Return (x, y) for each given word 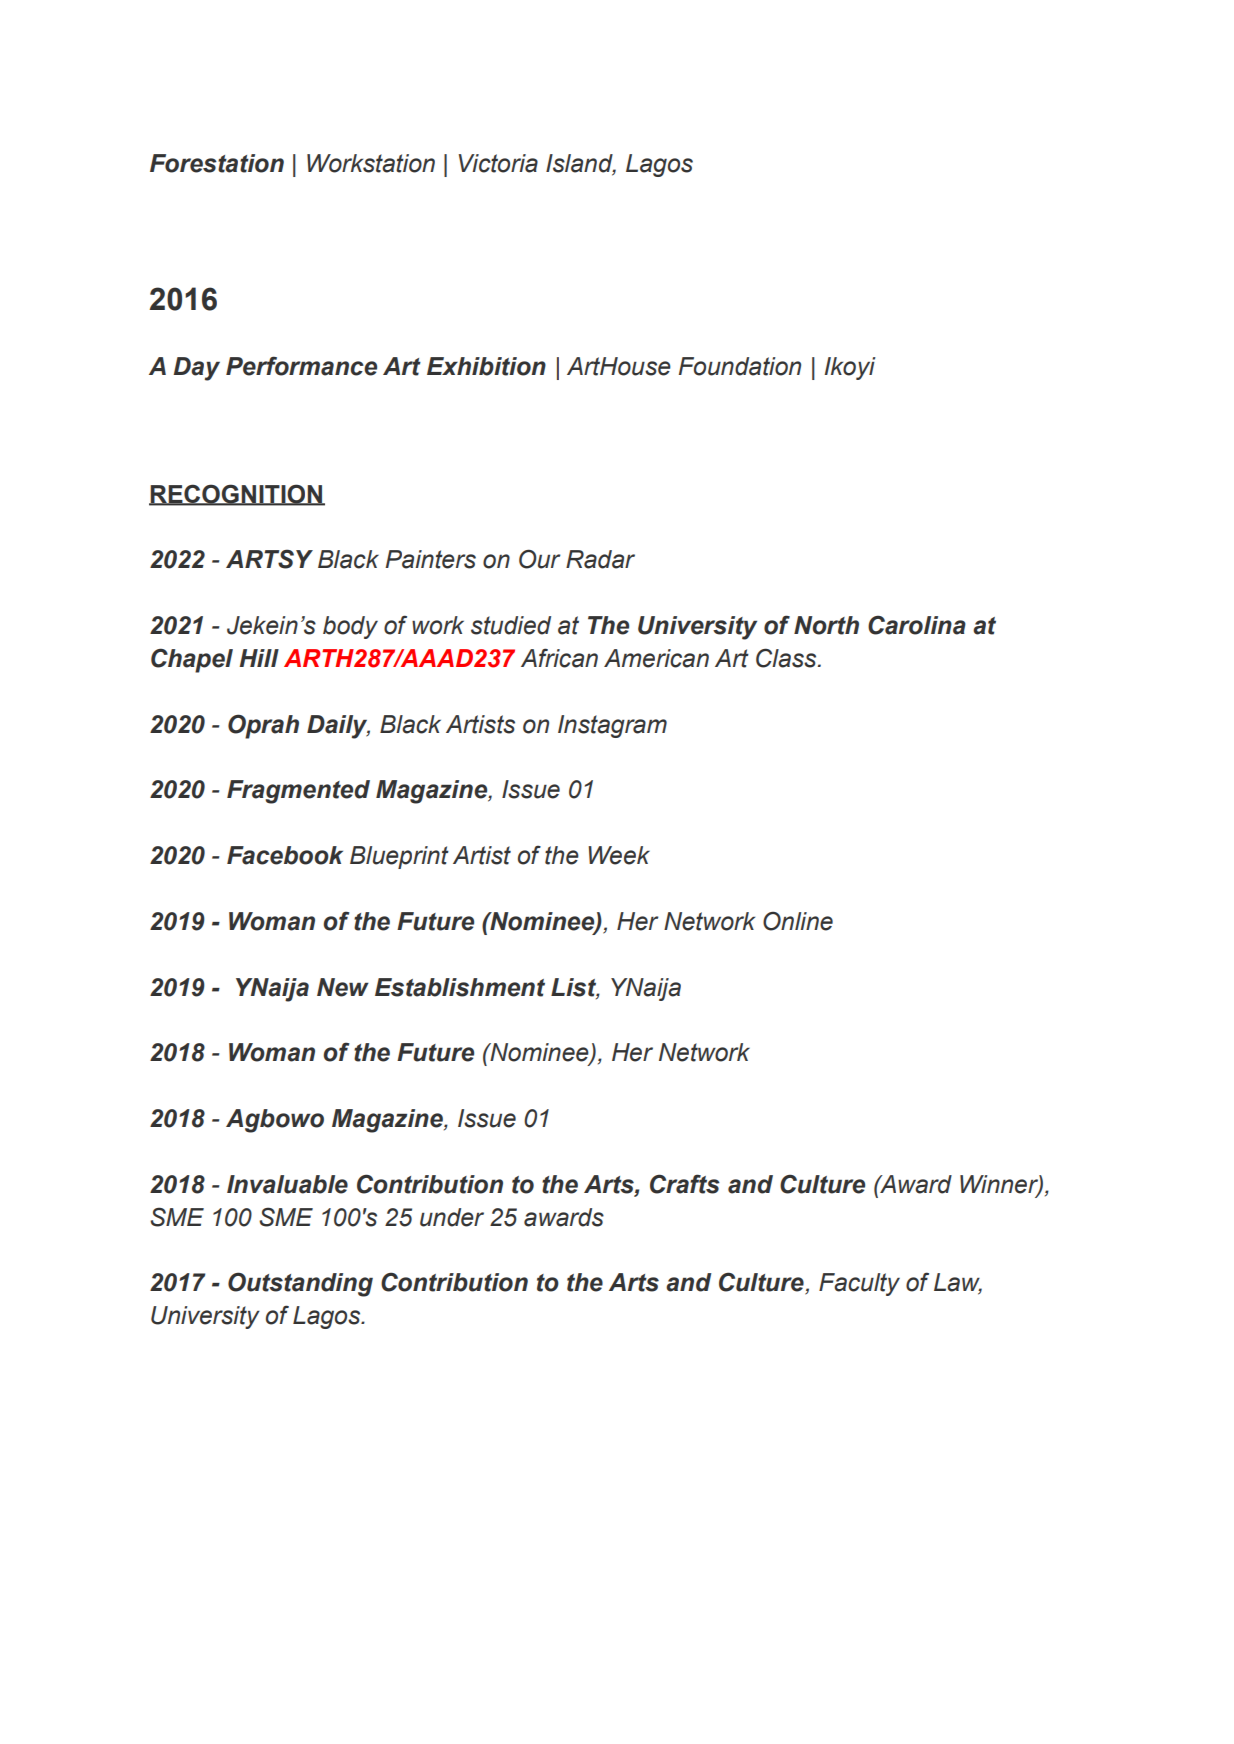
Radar (600, 559)
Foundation (740, 366)
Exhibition (486, 366)
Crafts (685, 1184)
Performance (301, 366)
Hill (259, 658)
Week (619, 855)
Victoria (498, 163)
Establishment (460, 987)
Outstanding (300, 1284)
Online (798, 921)
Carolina (917, 625)
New (343, 987)
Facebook (285, 855)
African (559, 658)
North (826, 625)
